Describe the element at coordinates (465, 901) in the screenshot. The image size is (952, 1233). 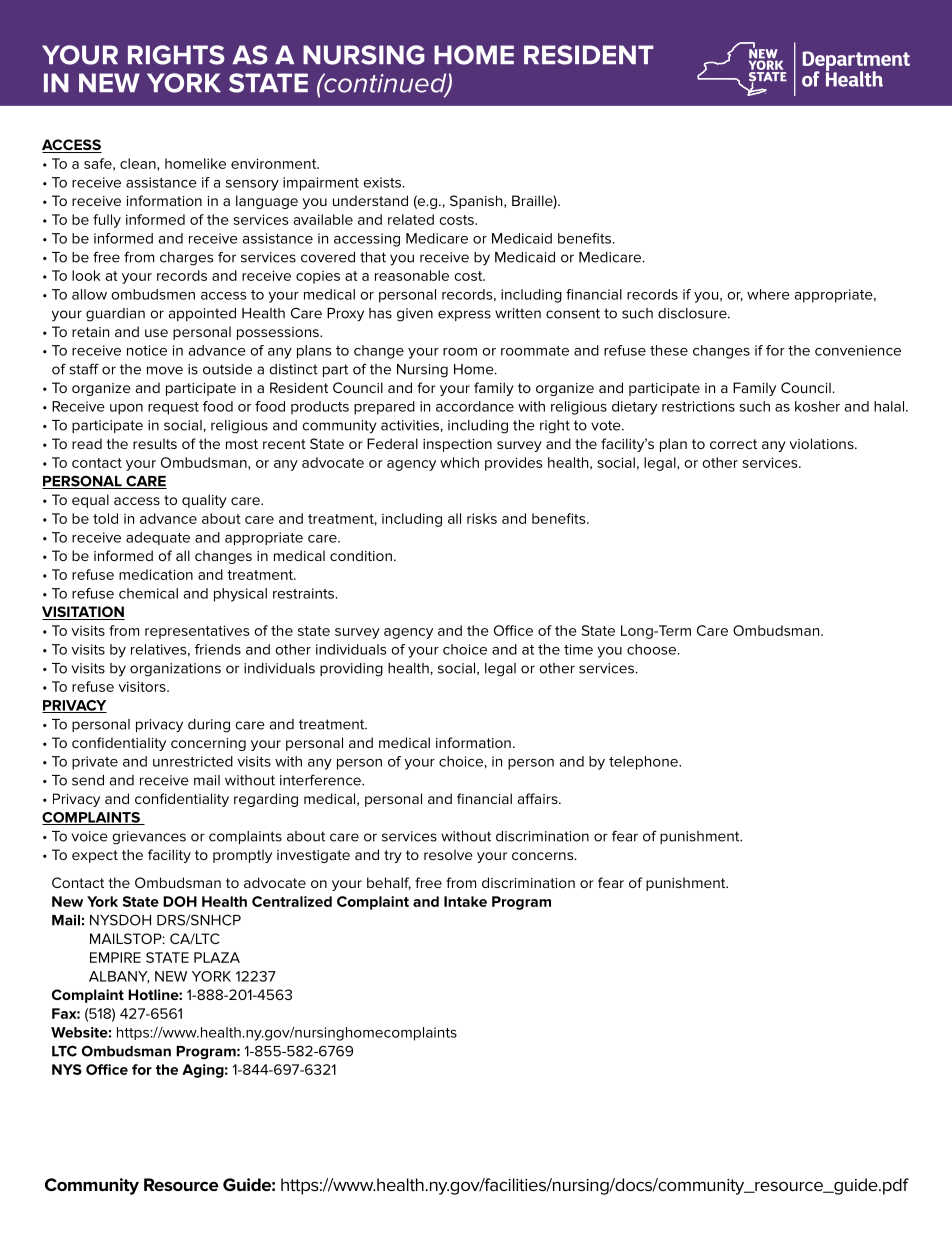
I see `Intake` at that location.
